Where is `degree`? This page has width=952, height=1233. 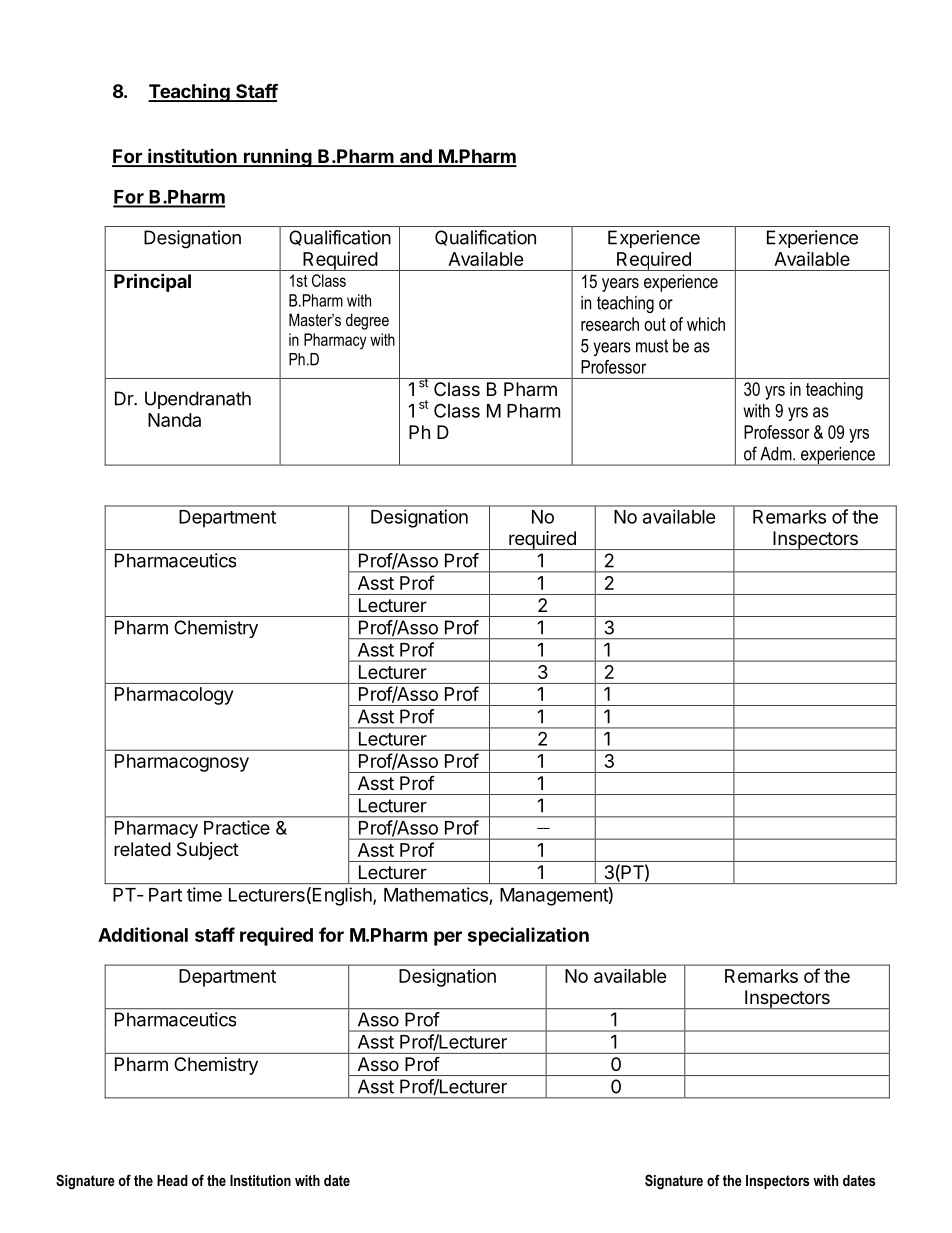
degree is located at coordinates (367, 321).
